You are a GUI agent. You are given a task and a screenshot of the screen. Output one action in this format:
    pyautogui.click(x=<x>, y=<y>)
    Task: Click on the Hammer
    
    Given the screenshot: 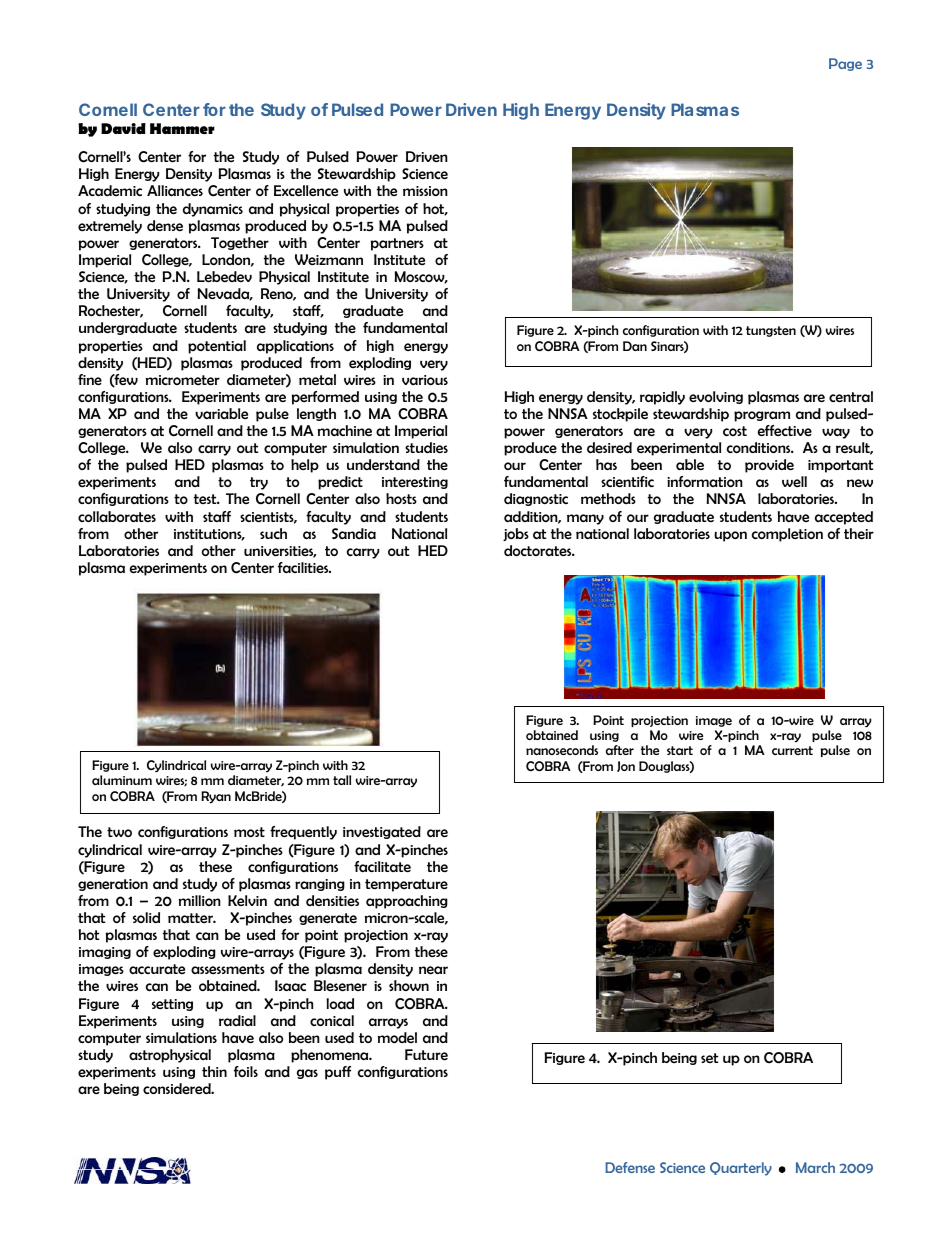 What is the action you would take?
    pyautogui.click(x=182, y=128)
